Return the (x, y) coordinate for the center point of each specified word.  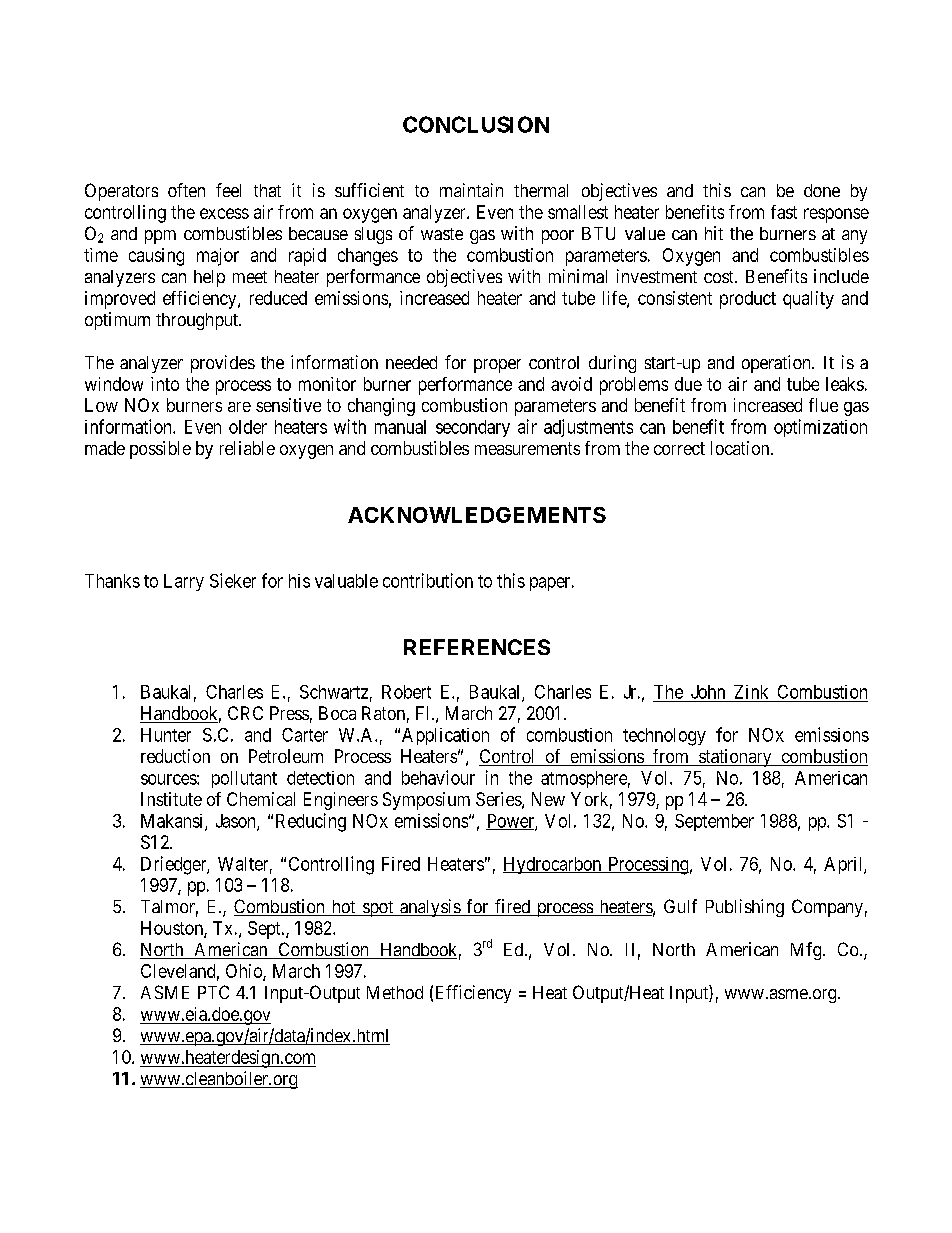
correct (679, 448)
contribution (428, 580)
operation (777, 364)
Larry (184, 582)
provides (223, 364)
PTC (213, 992)
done (822, 190)
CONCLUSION (476, 124)
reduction (175, 756)
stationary (735, 758)
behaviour (438, 777)
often (186, 190)
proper (497, 366)
